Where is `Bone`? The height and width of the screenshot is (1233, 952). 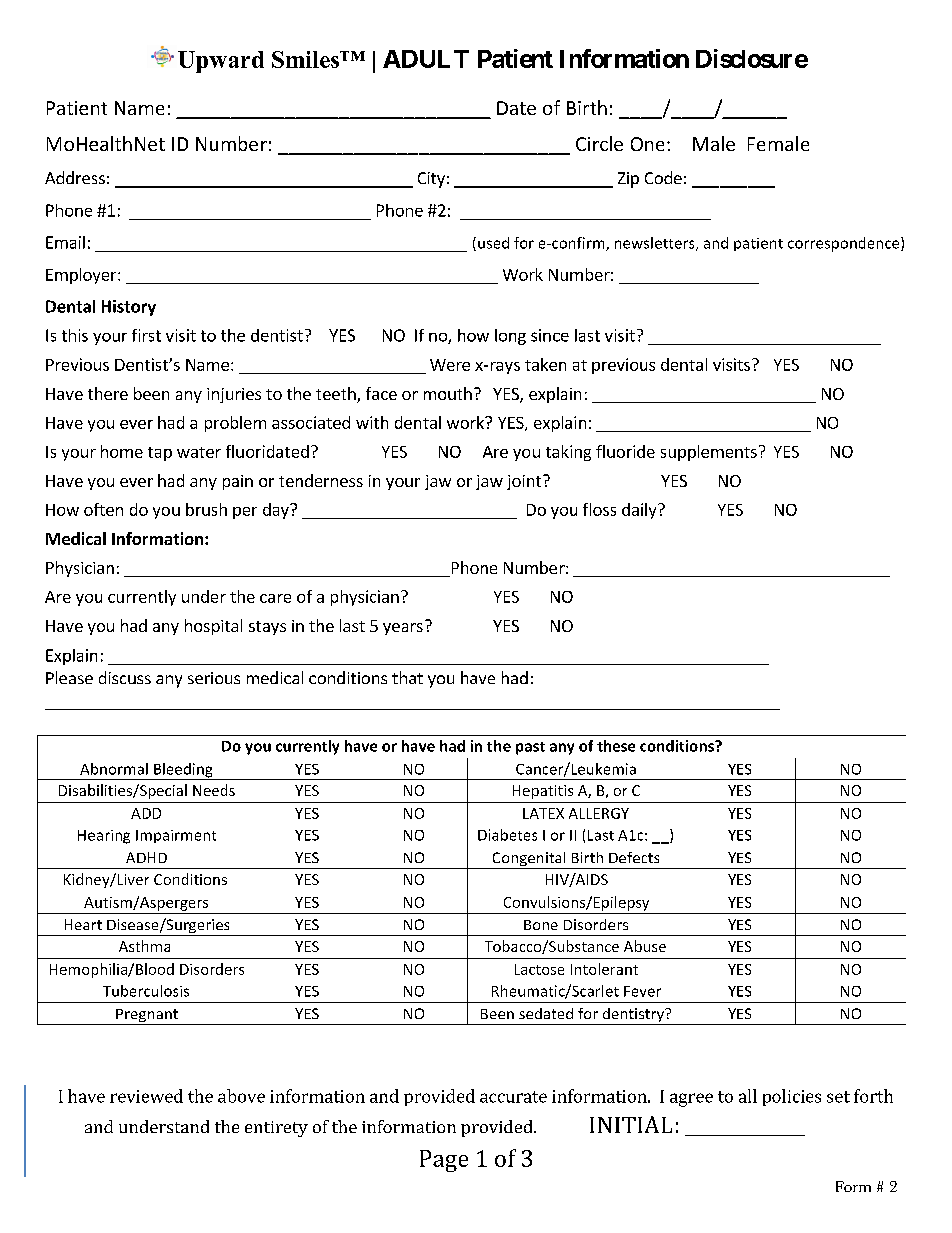
Bone is located at coordinates (541, 925).
